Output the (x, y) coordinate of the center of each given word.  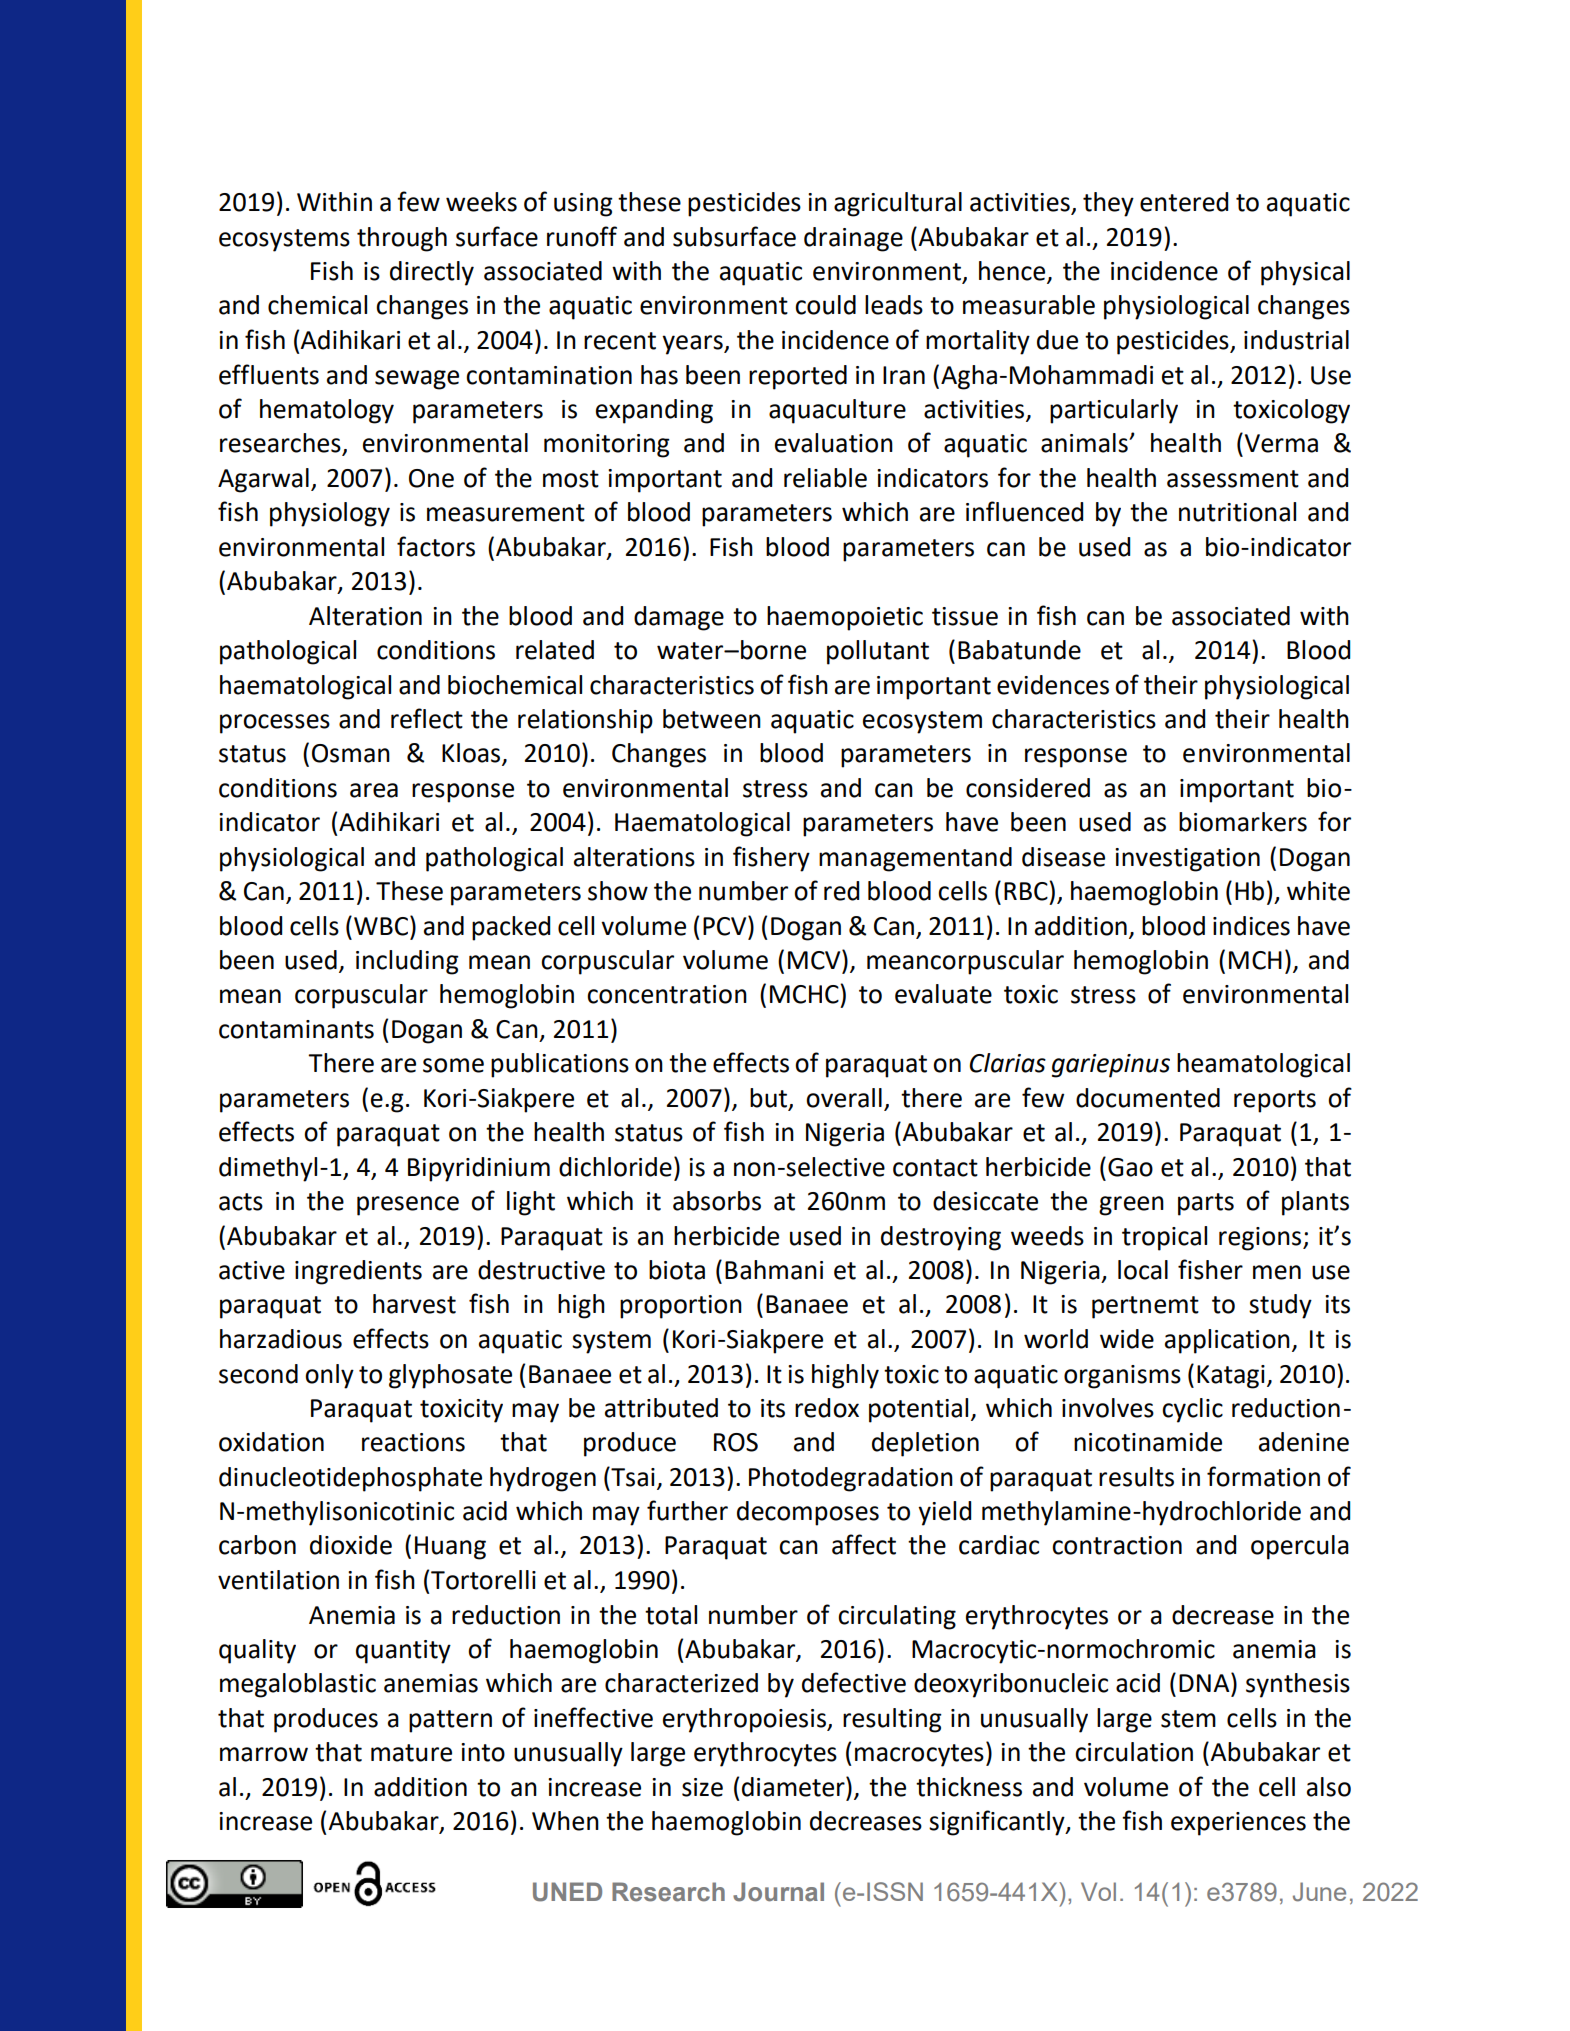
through (402, 239)
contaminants (296, 1029)
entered (1184, 202)
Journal (778, 1892)
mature (411, 1753)
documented (1148, 1098)
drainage (853, 239)
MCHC (805, 994)
